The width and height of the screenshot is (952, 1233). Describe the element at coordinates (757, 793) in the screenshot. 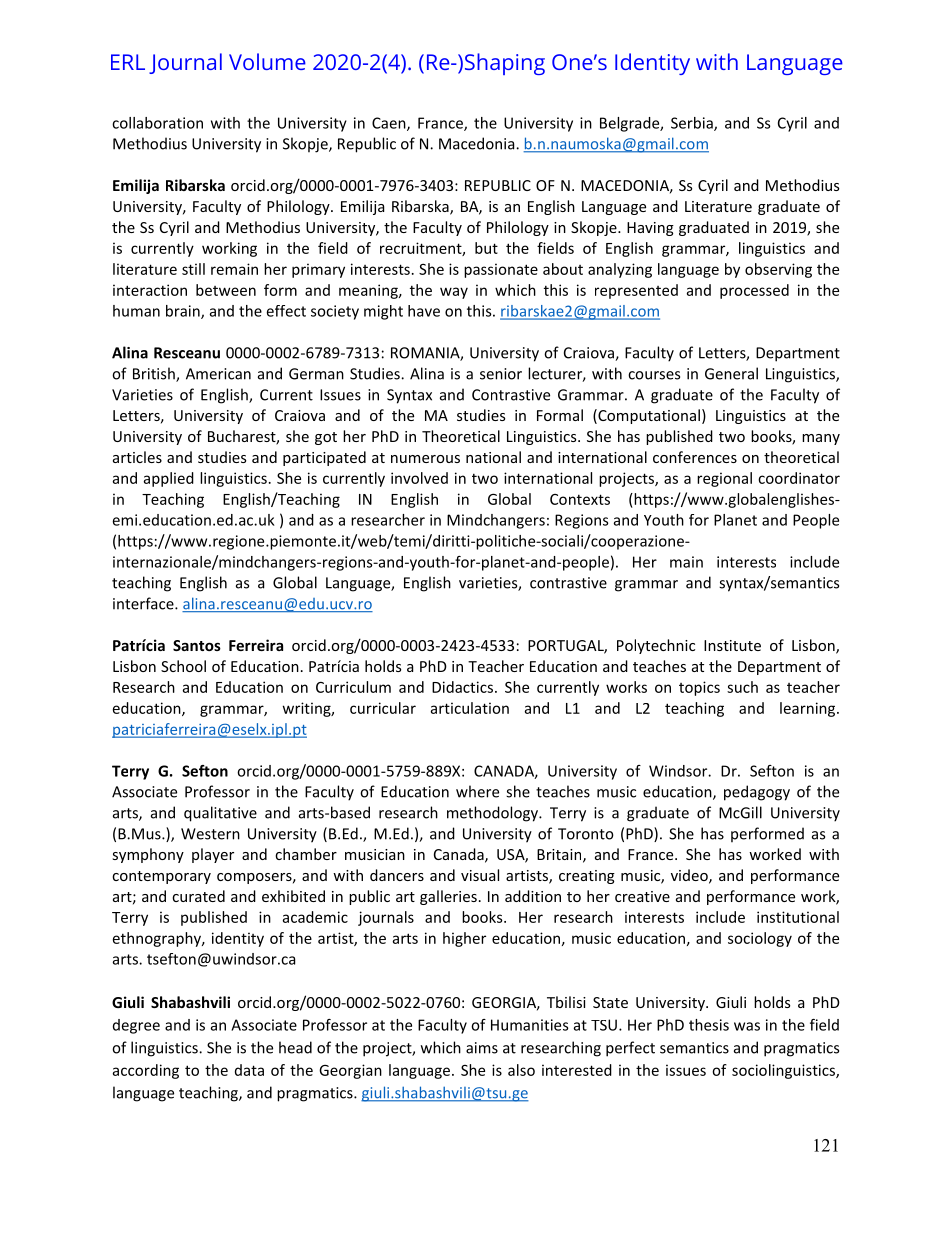

I see `pedagogy` at that location.
